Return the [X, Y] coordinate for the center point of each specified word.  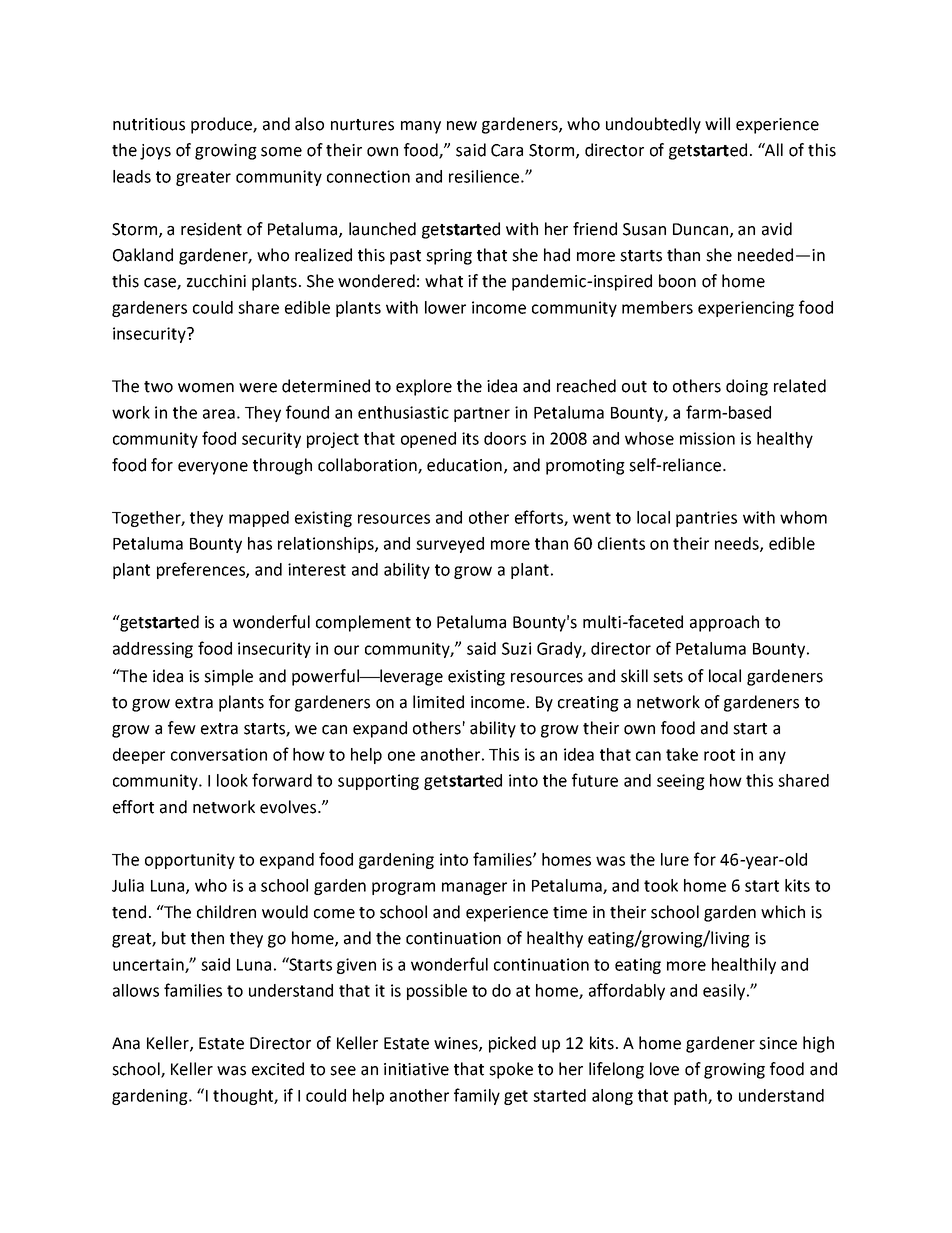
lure [675, 859]
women [206, 388]
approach [724, 623]
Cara [507, 150]
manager [474, 888]
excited [278, 1069]
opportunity [190, 861]
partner [482, 414]
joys [155, 152]
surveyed [450, 545]
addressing [153, 650]
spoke [511, 1070]
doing [747, 387]
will [717, 123]
